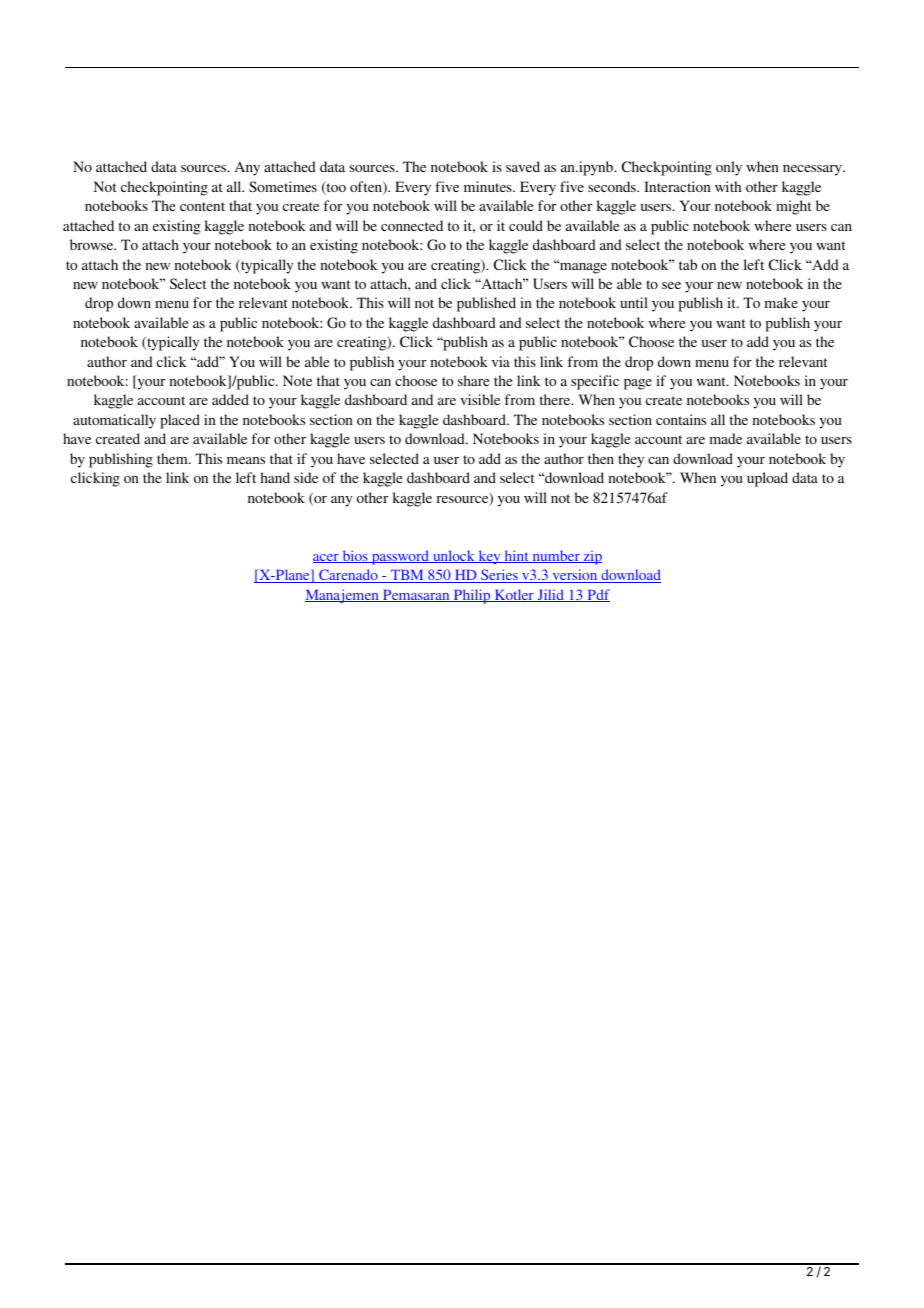 The image size is (924, 1308). What do you see at coordinates (472, 596) in the screenshot?
I see `Philip` at bounding box center [472, 596].
